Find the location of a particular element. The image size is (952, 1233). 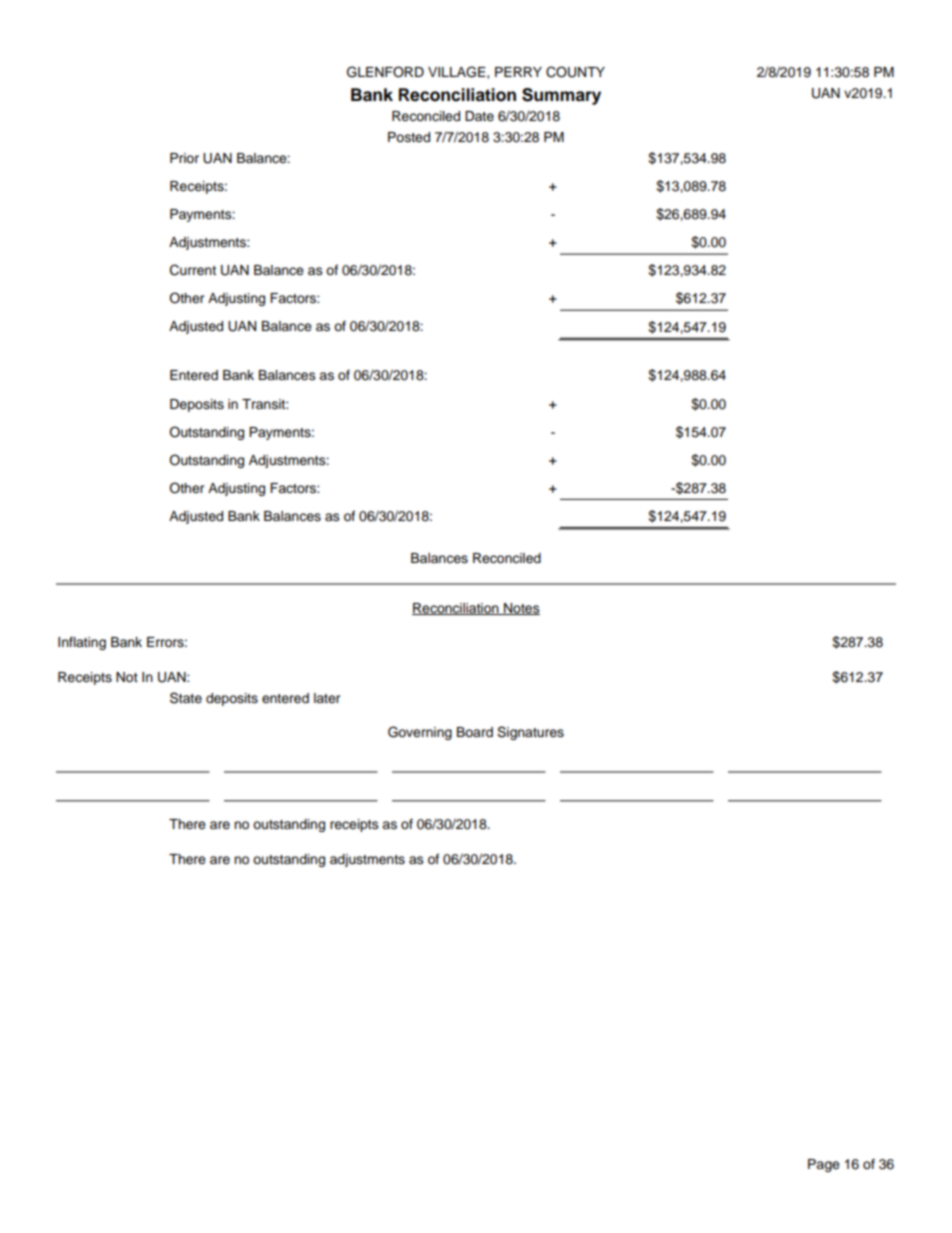

COUNTY is located at coordinates (575, 72).
